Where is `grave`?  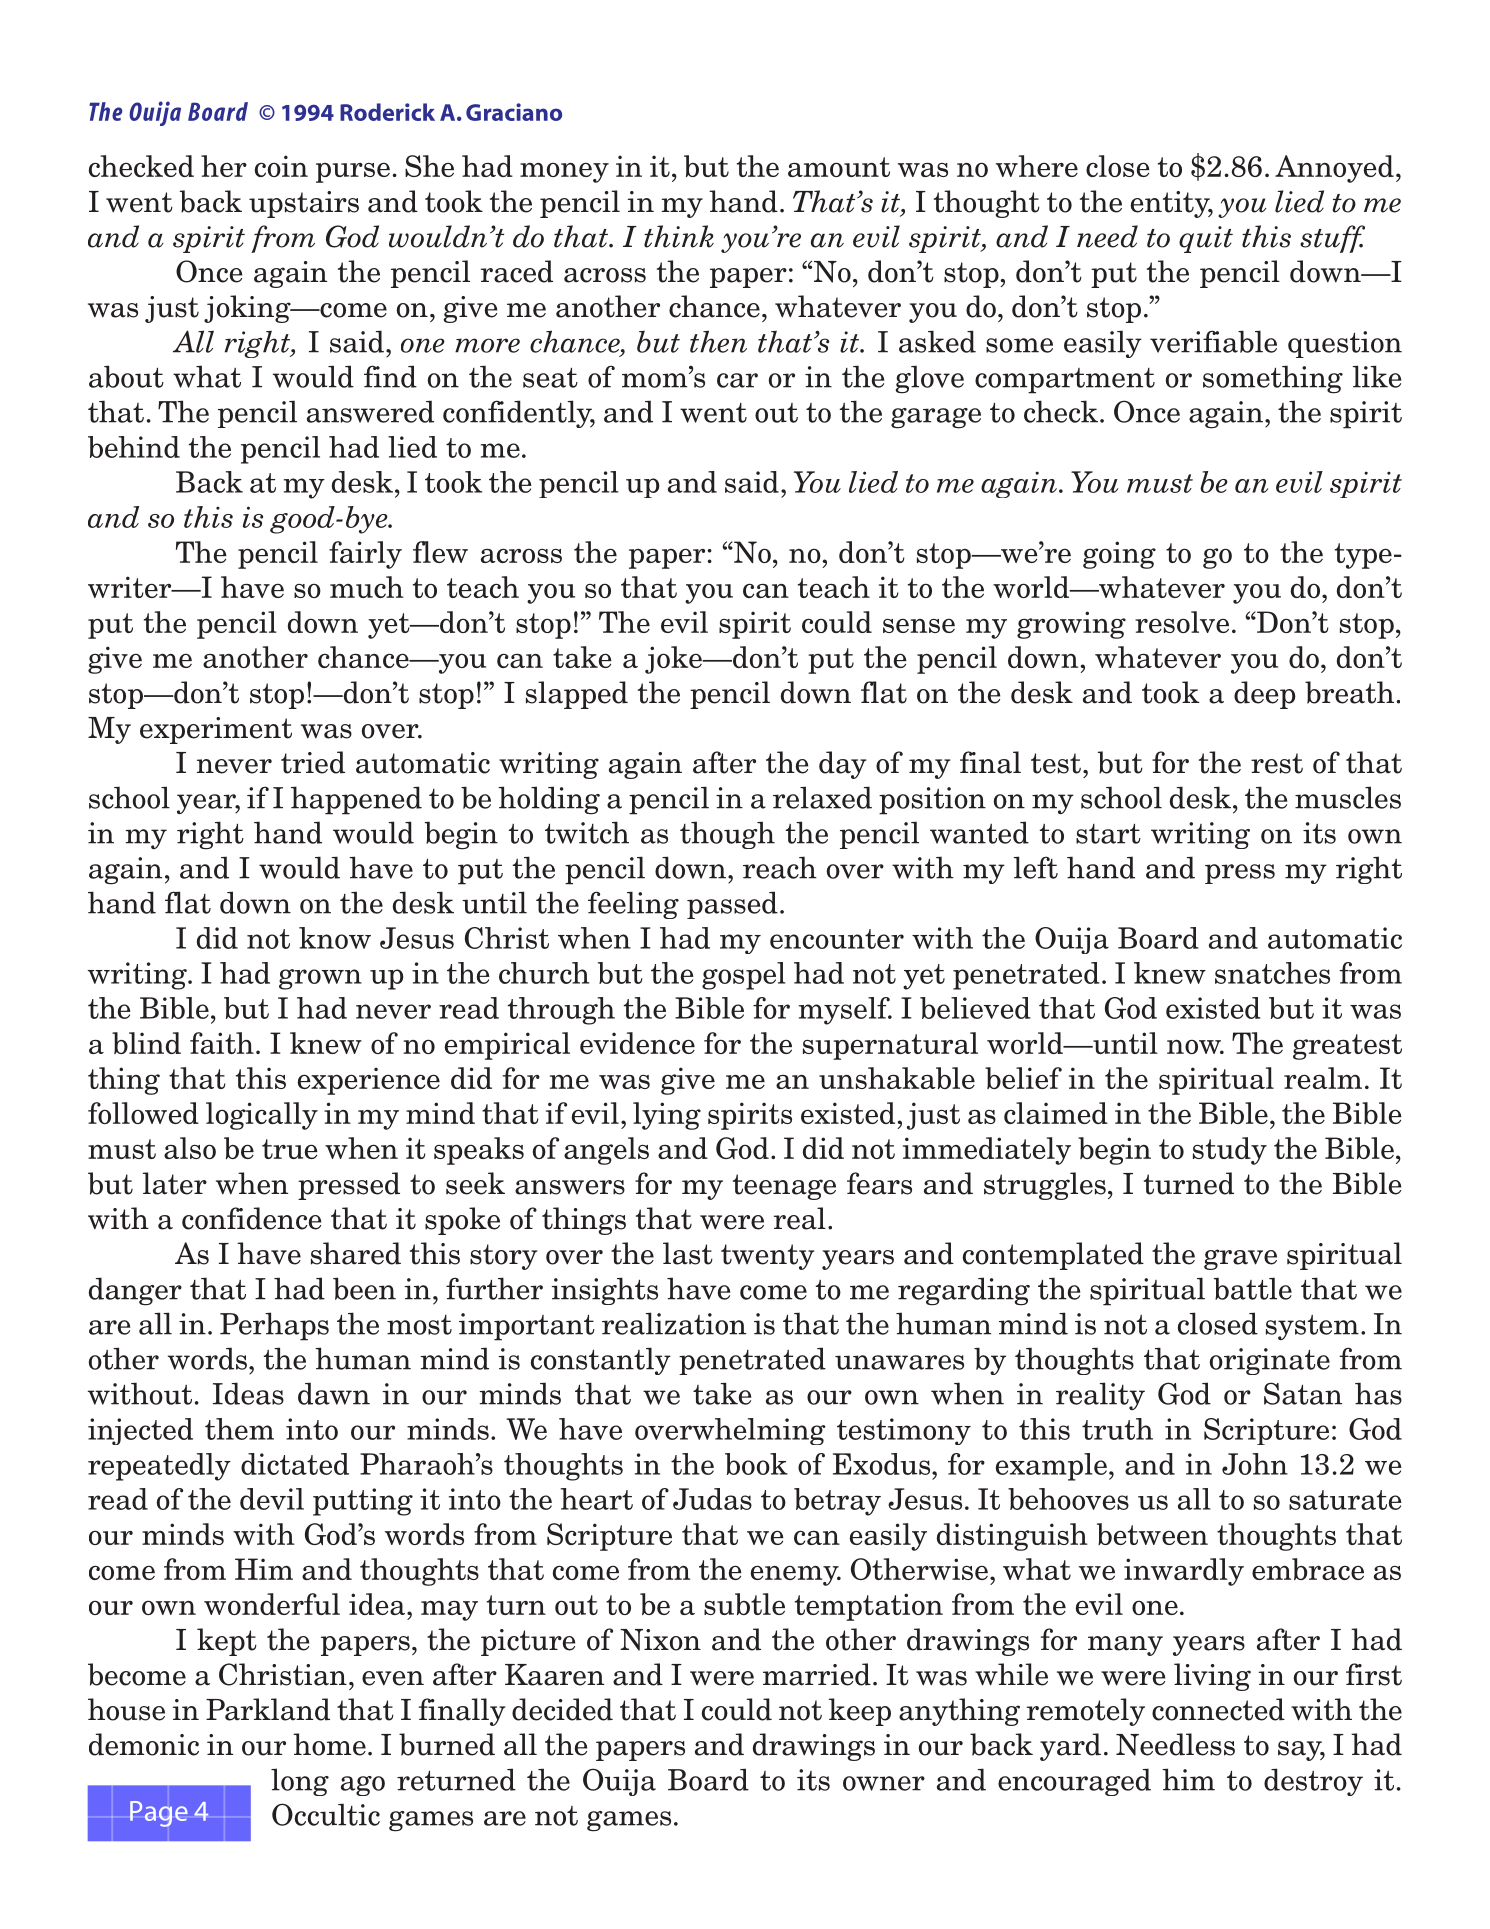
grave is located at coordinates (1240, 1259).
